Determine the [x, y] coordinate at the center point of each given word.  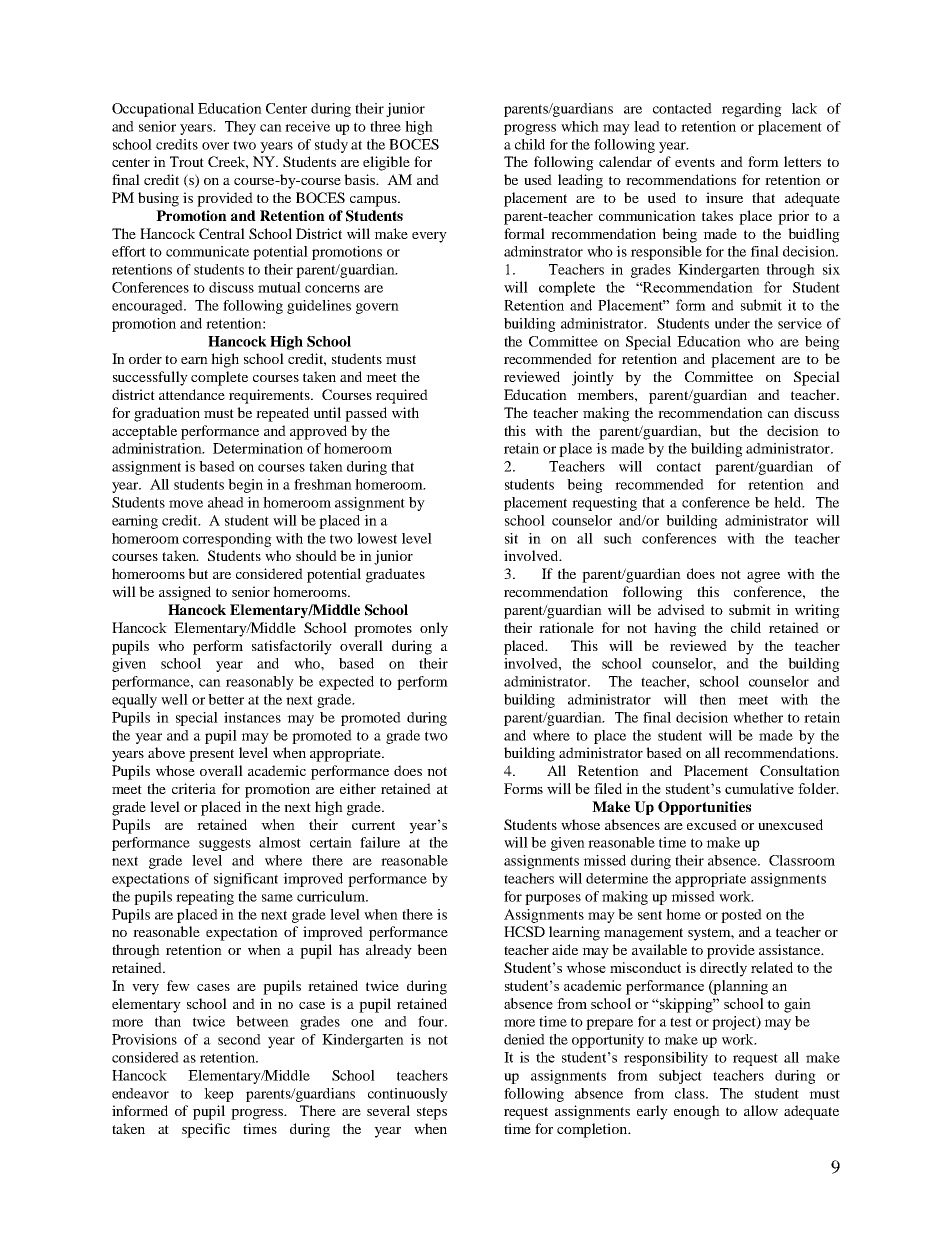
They [240, 128]
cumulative [759, 788]
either [358, 788]
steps [432, 1113]
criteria [194, 788]
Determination [258, 448]
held [789, 502]
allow [761, 1110]
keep [219, 1095]
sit [511, 538]
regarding [752, 110]
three [385, 126]
